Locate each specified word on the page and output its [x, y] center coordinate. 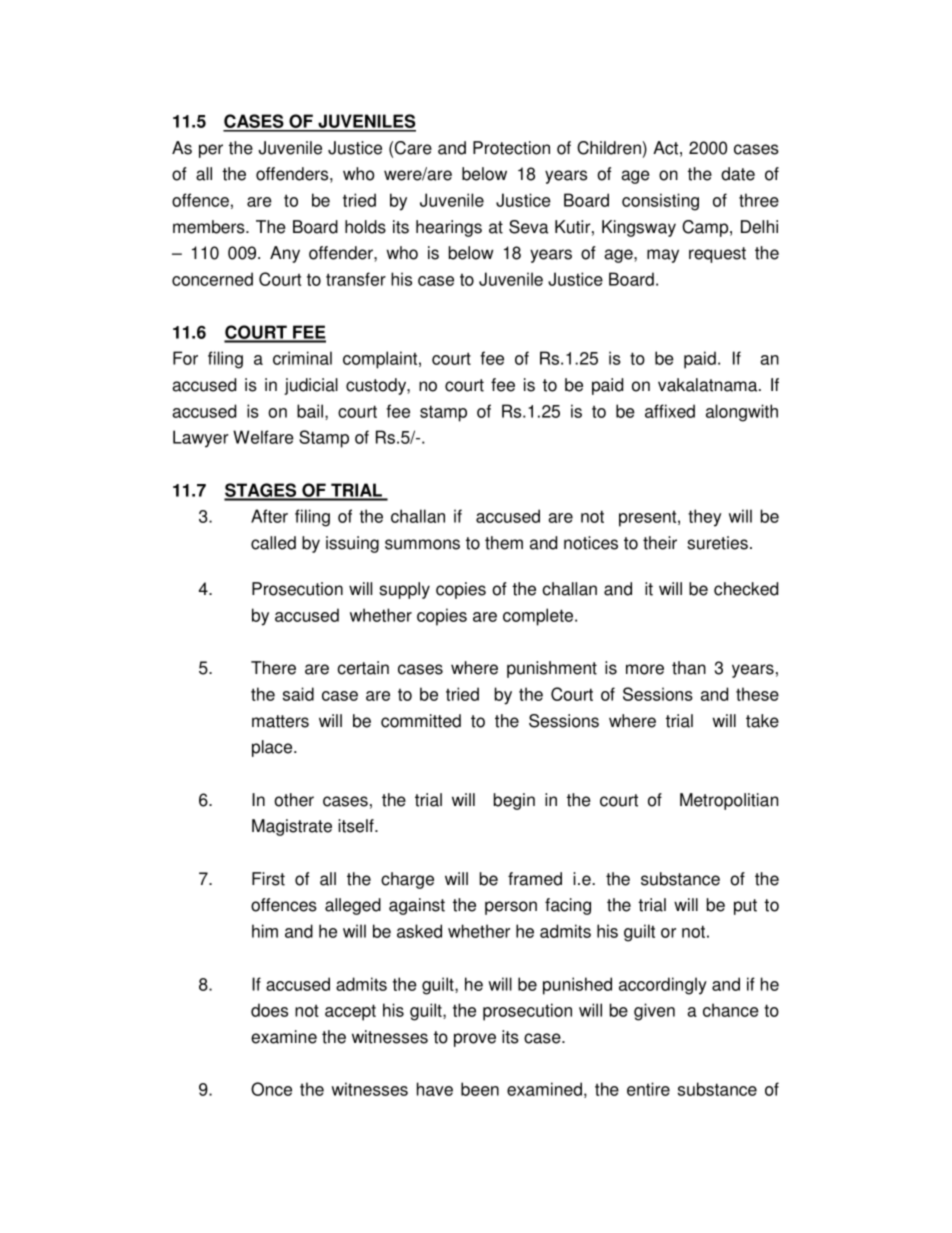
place [273, 748]
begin [514, 801]
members [210, 227]
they [704, 518]
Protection [511, 148]
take [762, 721]
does [269, 1010]
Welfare [263, 437]
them [504, 543]
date [738, 174]
